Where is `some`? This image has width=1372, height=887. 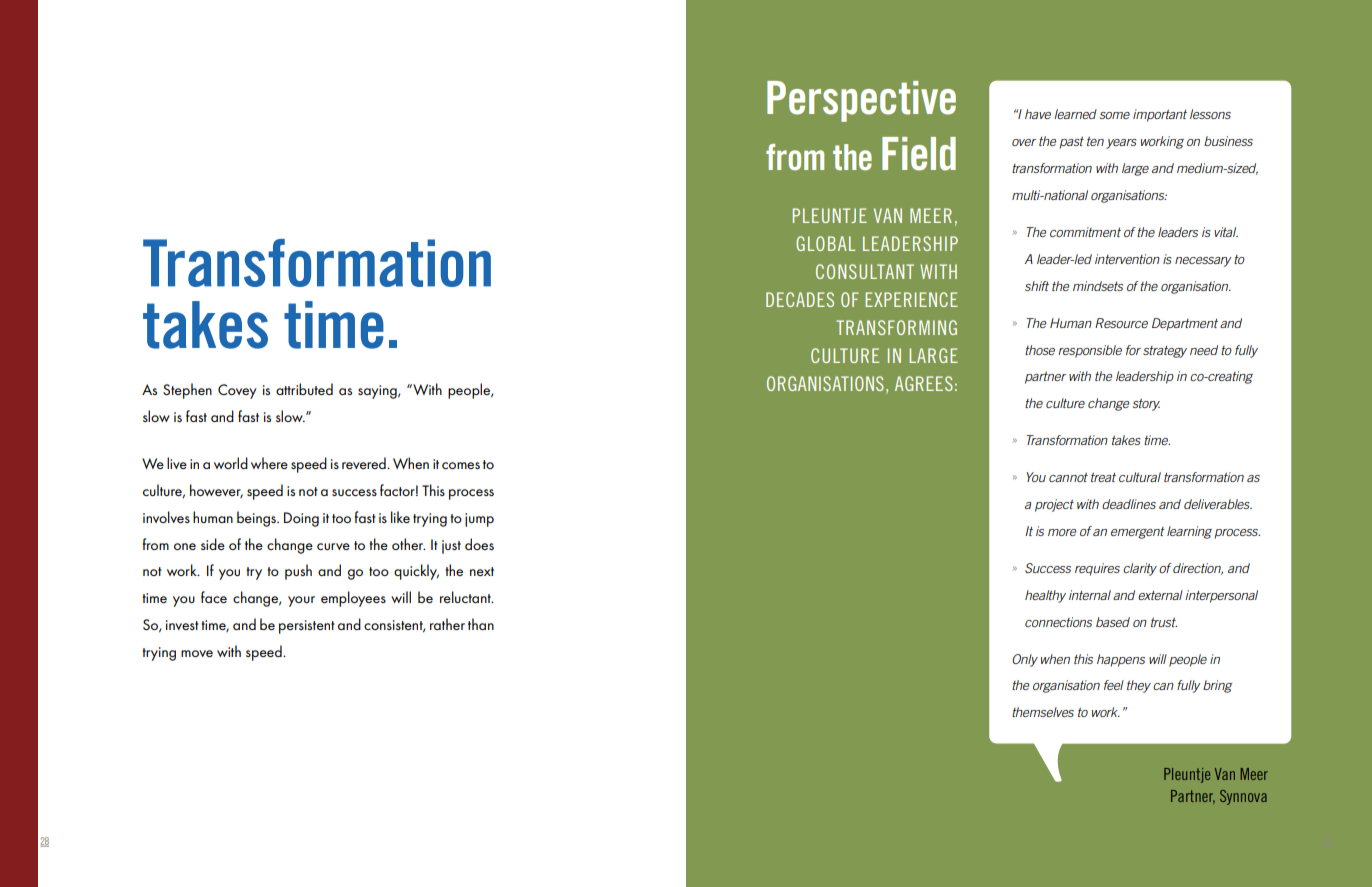 some is located at coordinates (1115, 115).
